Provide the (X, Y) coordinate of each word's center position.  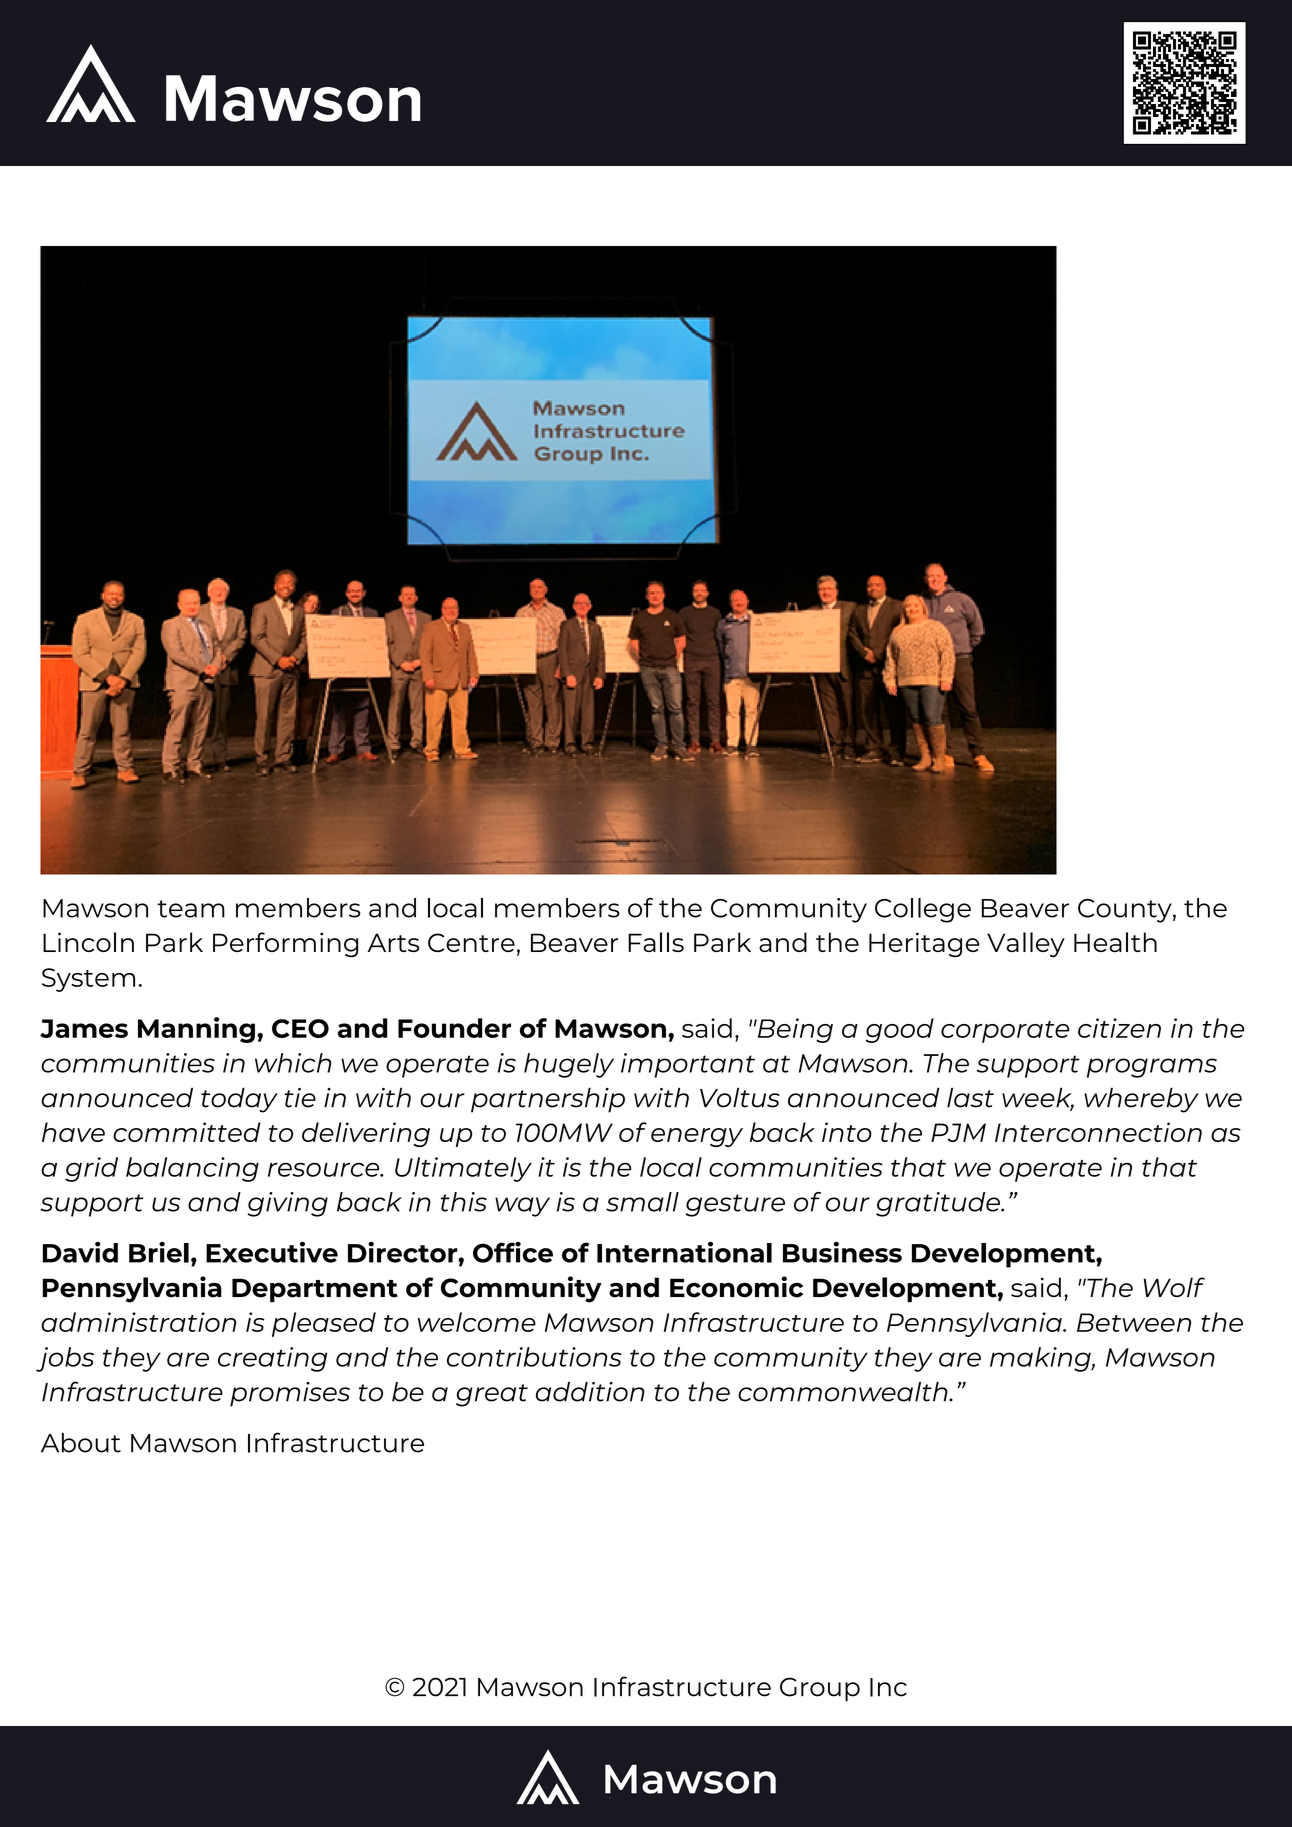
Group (820, 1689)
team (191, 909)
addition (590, 1392)
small (642, 1202)
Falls (656, 942)
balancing (192, 1169)
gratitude (939, 1204)
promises (290, 1394)
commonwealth (844, 1392)
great (492, 1395)
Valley (1026, 945)
